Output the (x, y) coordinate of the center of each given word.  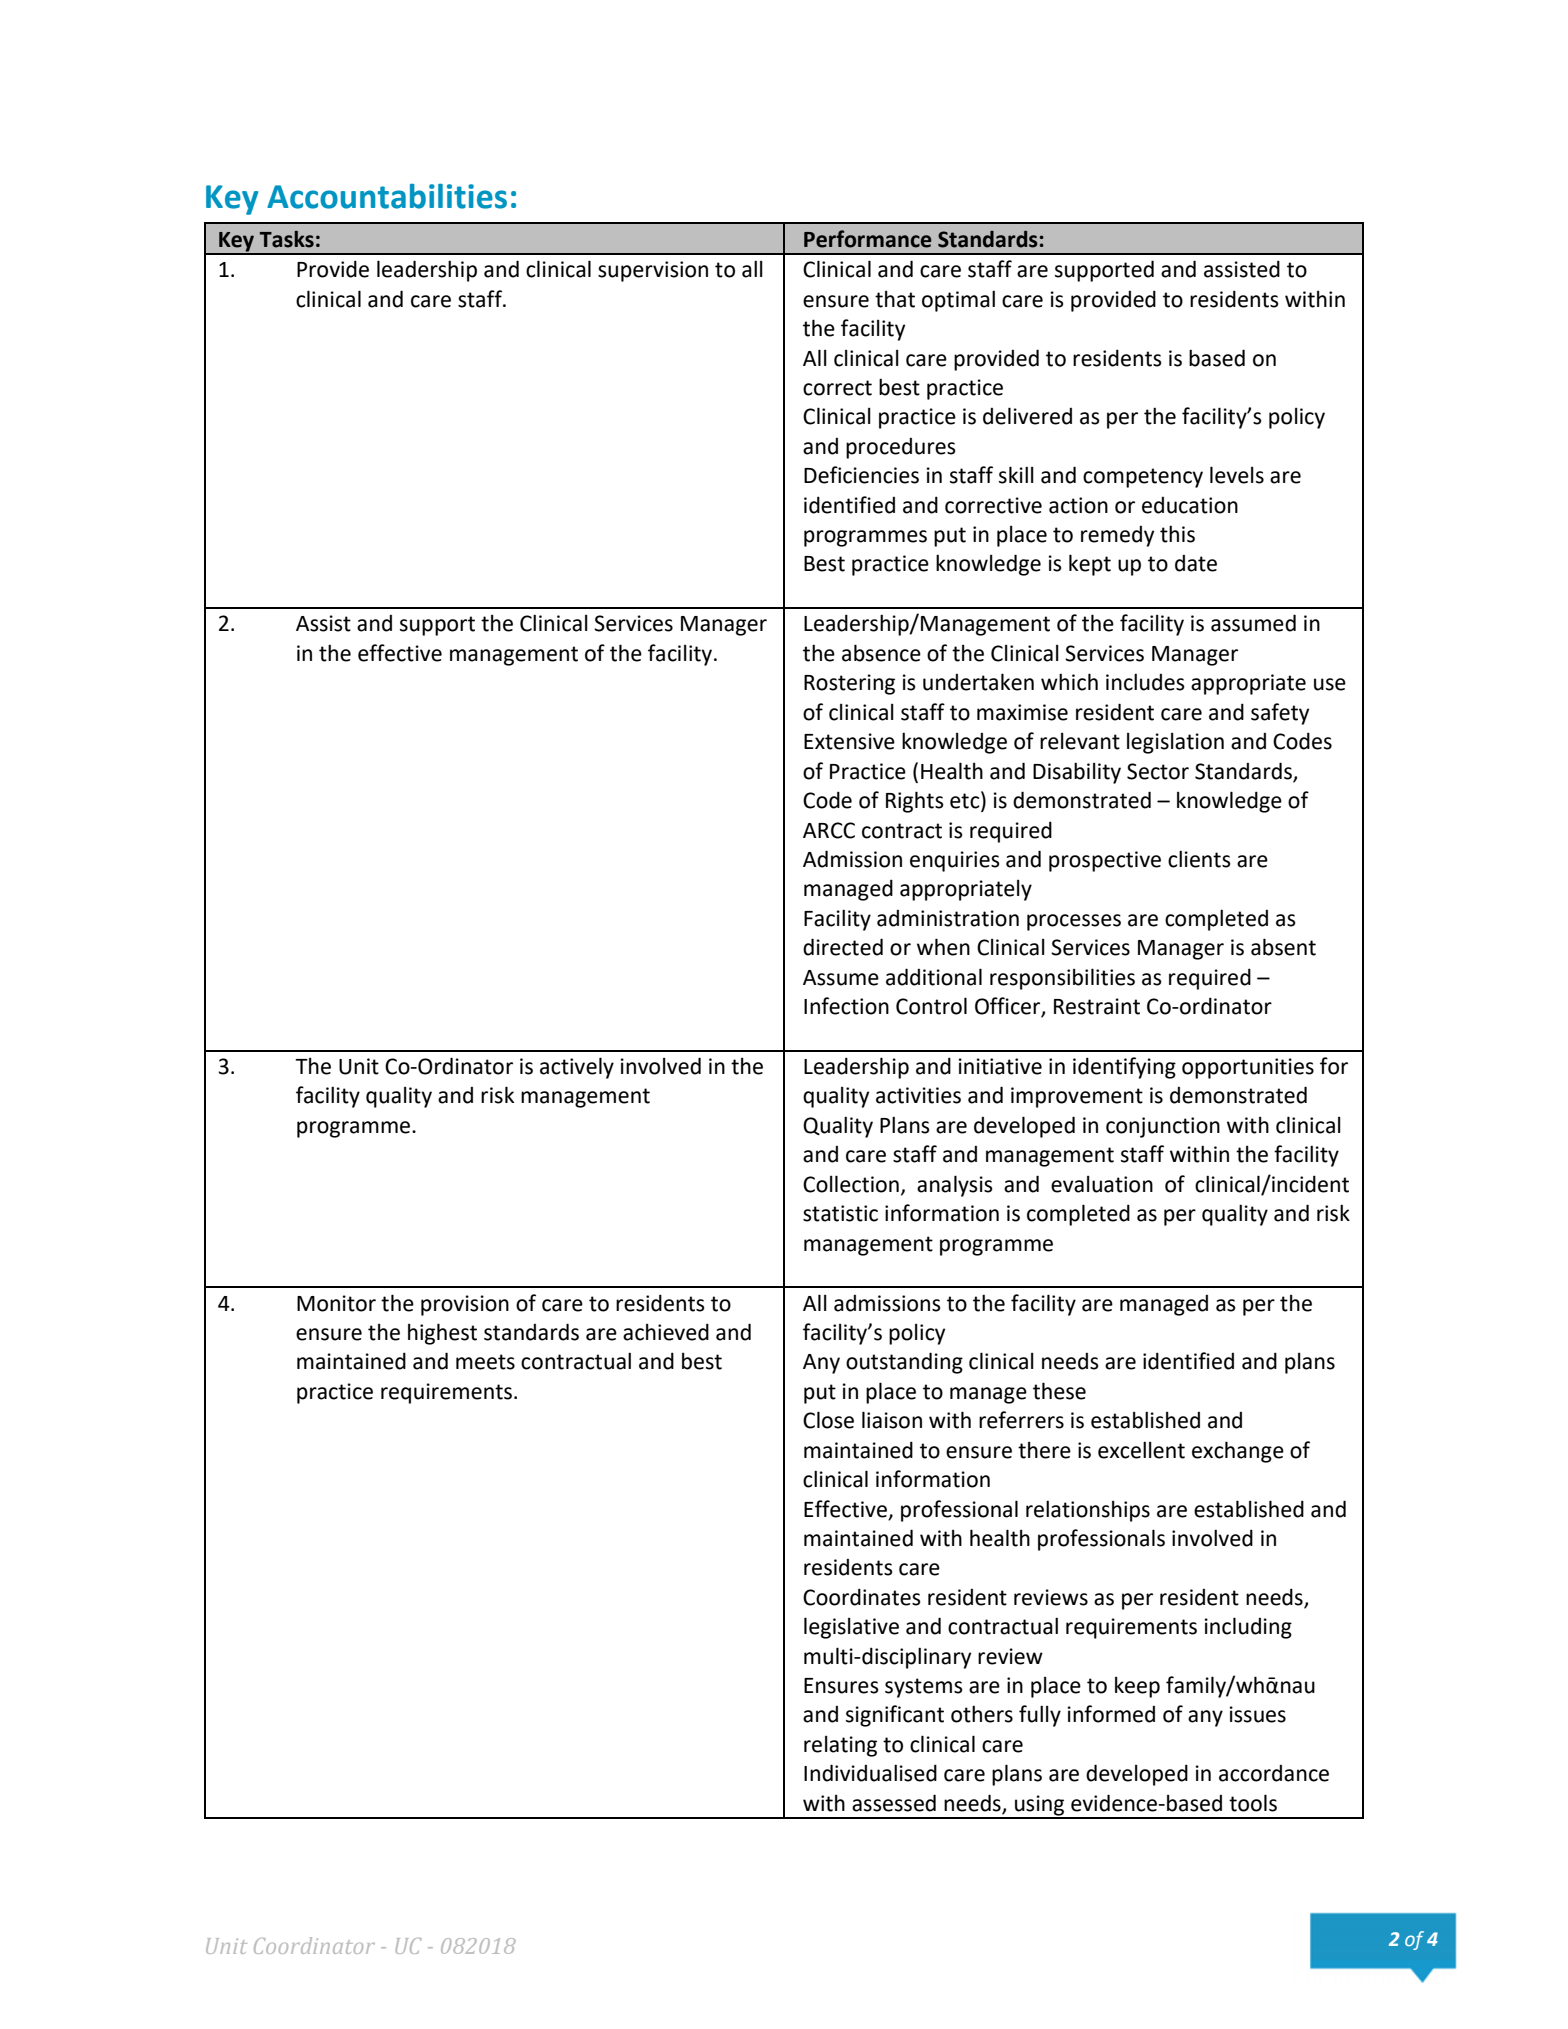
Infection (846, 1006)
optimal (958, 301)
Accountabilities (387, 196)
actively (577, 1068)
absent (1283, 947)
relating (840, 1746)
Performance (868, 239)
